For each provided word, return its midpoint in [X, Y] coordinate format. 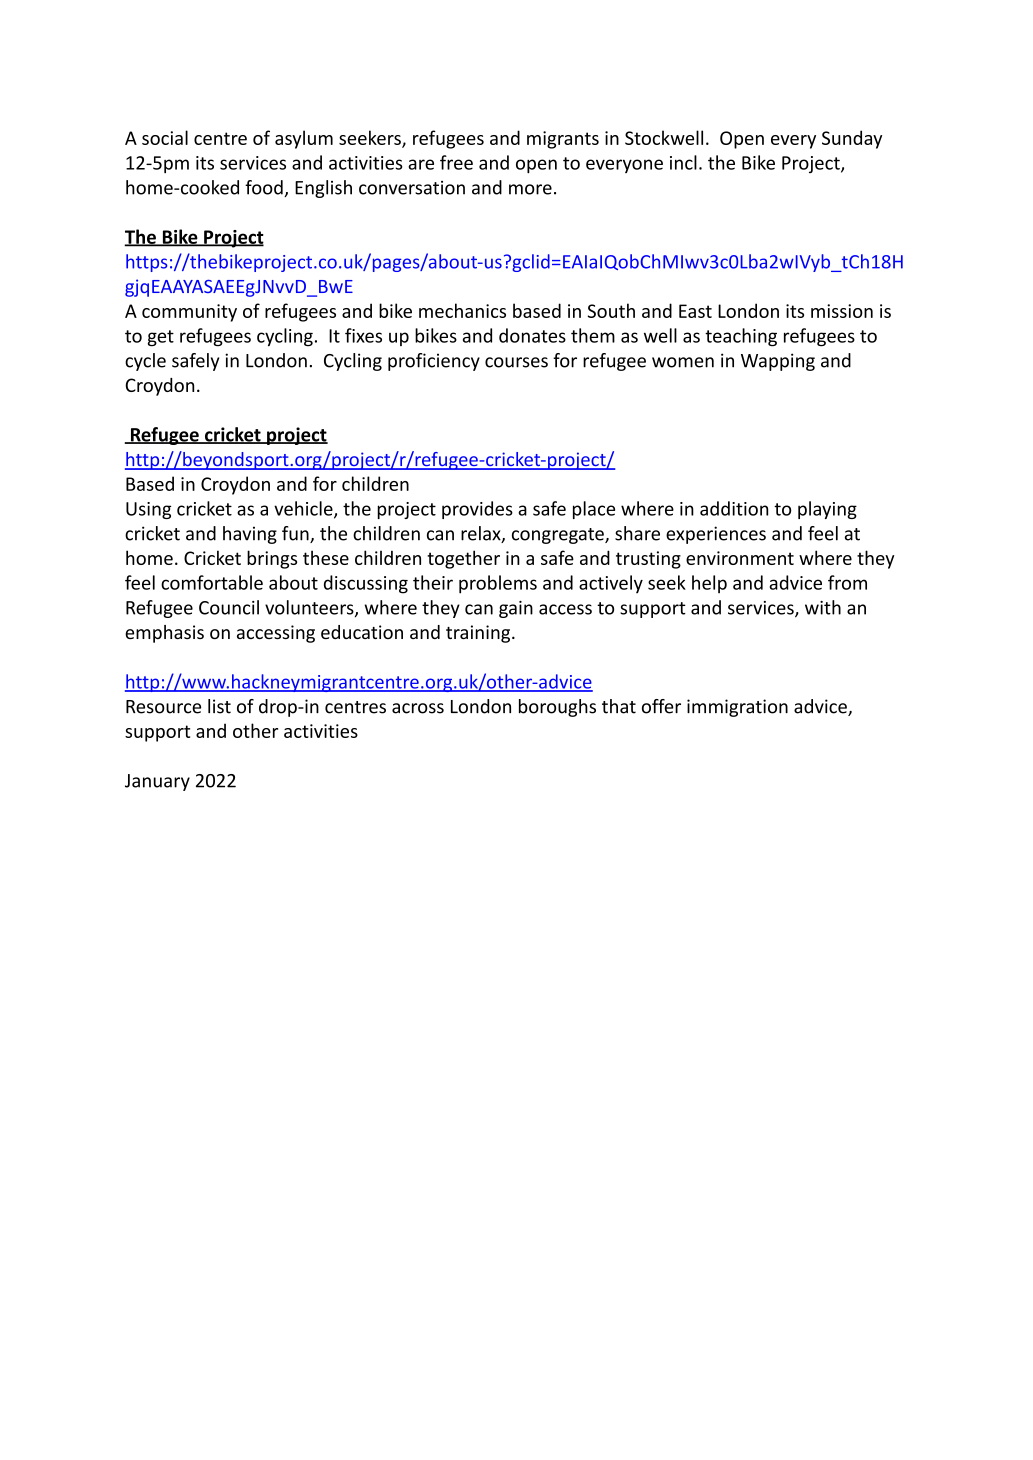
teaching [741, 337]
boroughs [557, 708]
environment [740, 558]
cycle [145, 362]
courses [516, 362]
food [265, 188]
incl [683, 162]
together [463, 559]
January [157, 782]
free [456, 162]
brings [272, 559]
